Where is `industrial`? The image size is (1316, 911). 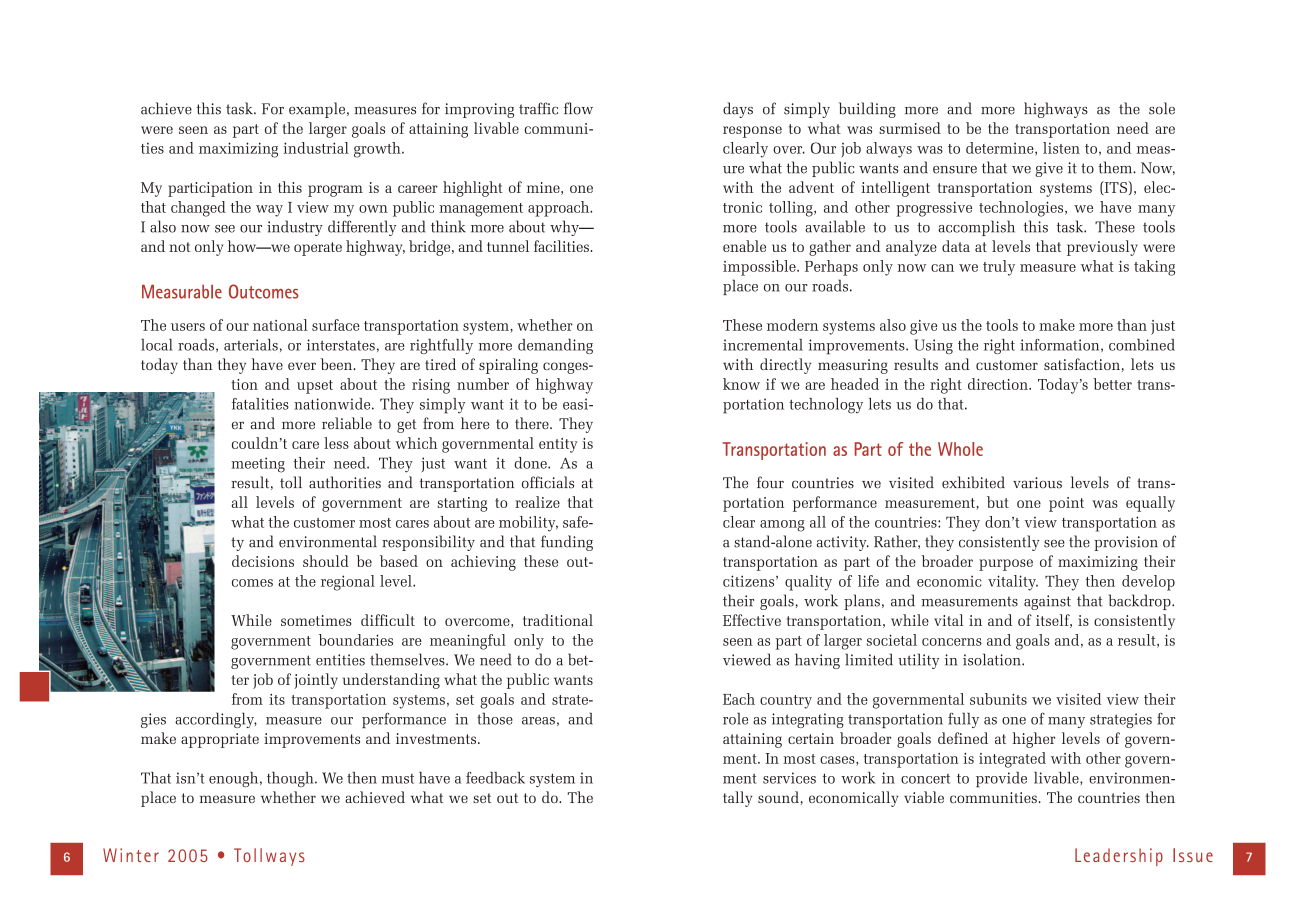
industrial is located at coordinates (316, 148).
